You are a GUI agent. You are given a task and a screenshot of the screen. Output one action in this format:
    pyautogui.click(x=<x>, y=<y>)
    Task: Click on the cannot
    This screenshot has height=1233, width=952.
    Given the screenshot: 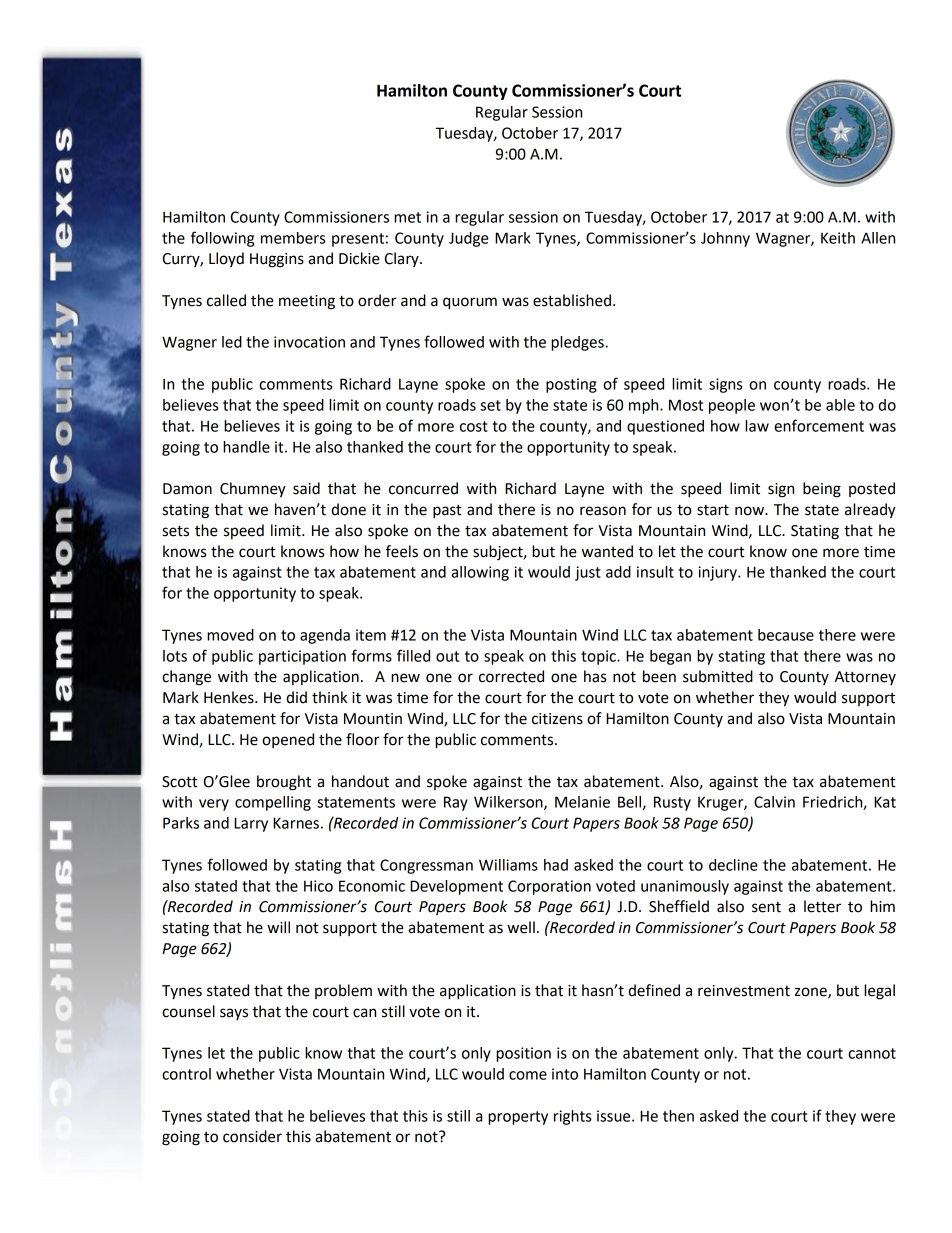 What is the action you would take?
    pyautogui.click(x=872, y=1053)
